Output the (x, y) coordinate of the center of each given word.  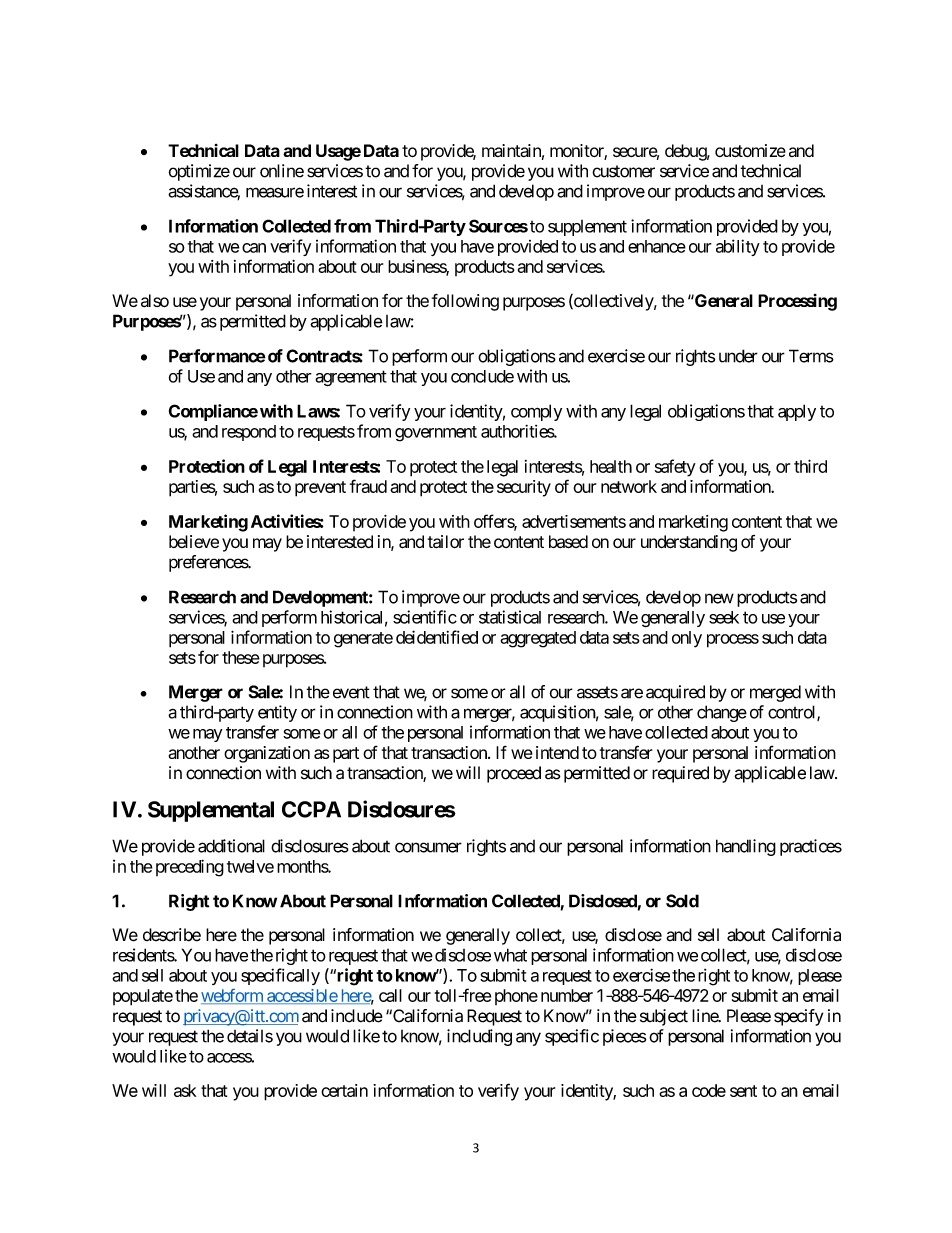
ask (185, 1090)
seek (724, 617)
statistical (510, 617)
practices (811, 847)
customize (750, 151)
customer (623, 171)
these (241, 657)
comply (536, 412)
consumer (428, 847)
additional (231, 846)
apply (797, 412)
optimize (199, 172)
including (479, 1037)
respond (249, 433)
